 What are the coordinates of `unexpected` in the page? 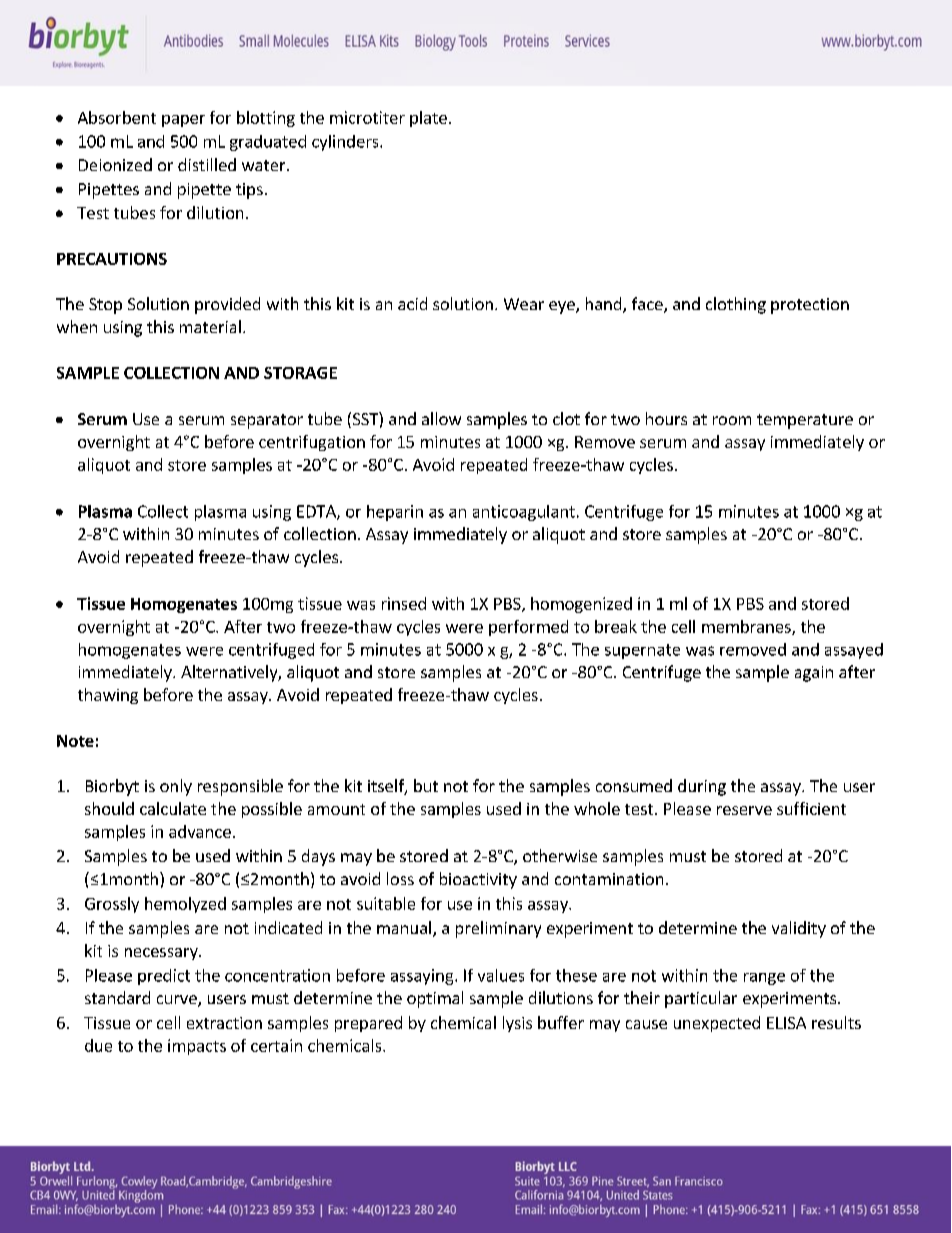 It's located at (717, 1024).
